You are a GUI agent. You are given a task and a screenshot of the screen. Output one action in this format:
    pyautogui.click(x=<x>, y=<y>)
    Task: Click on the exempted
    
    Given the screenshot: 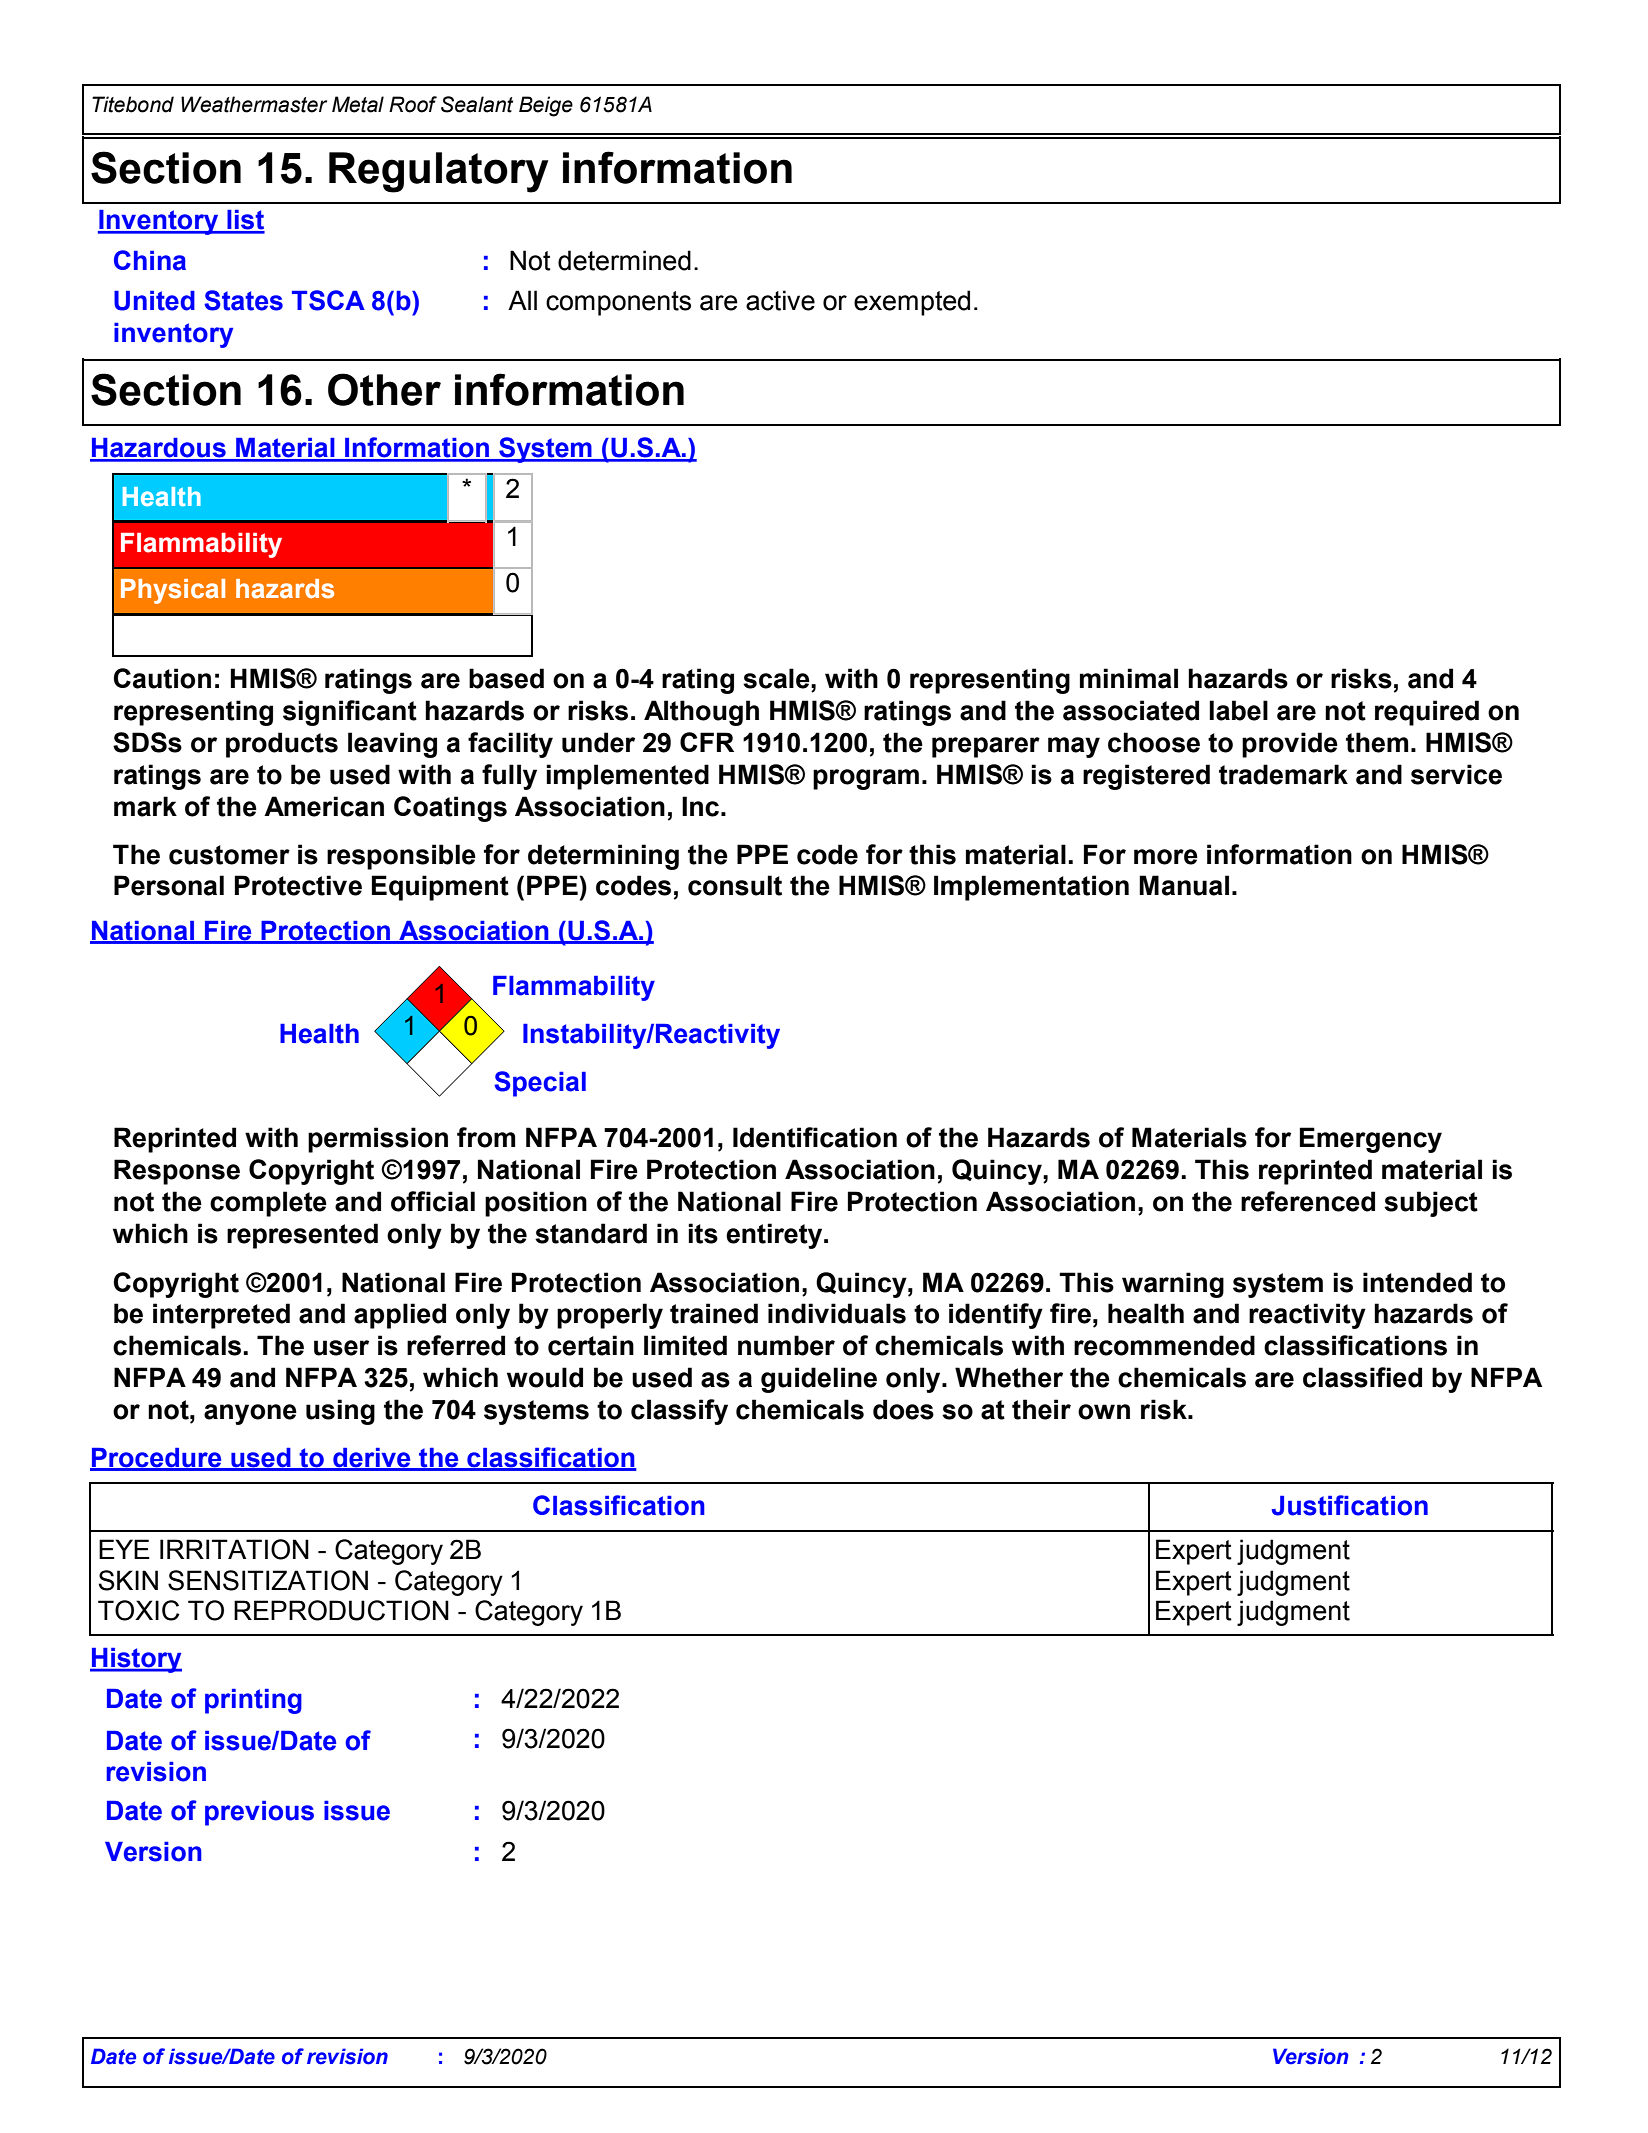 What is the action you would take?
    pyautogui.click(x=912, y=303)
